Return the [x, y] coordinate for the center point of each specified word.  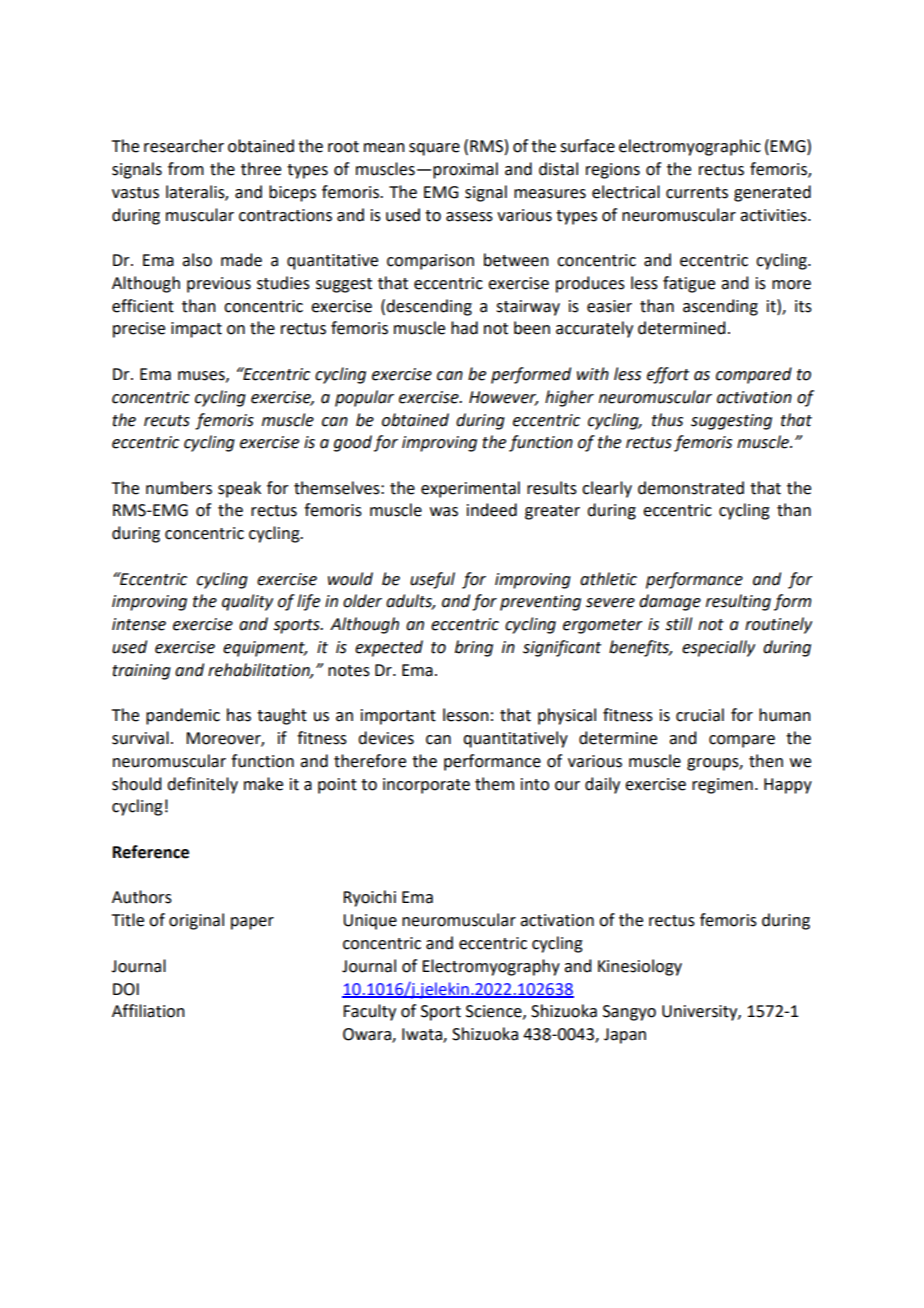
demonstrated [691, 488]
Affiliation [148, 1011]
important [398, 717]
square [434, 149]
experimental [470, 489]
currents [697, 193]
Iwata [423, 1035]
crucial [700, 715]
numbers [179, 488]
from [186, 169]
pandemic [183, 716]
